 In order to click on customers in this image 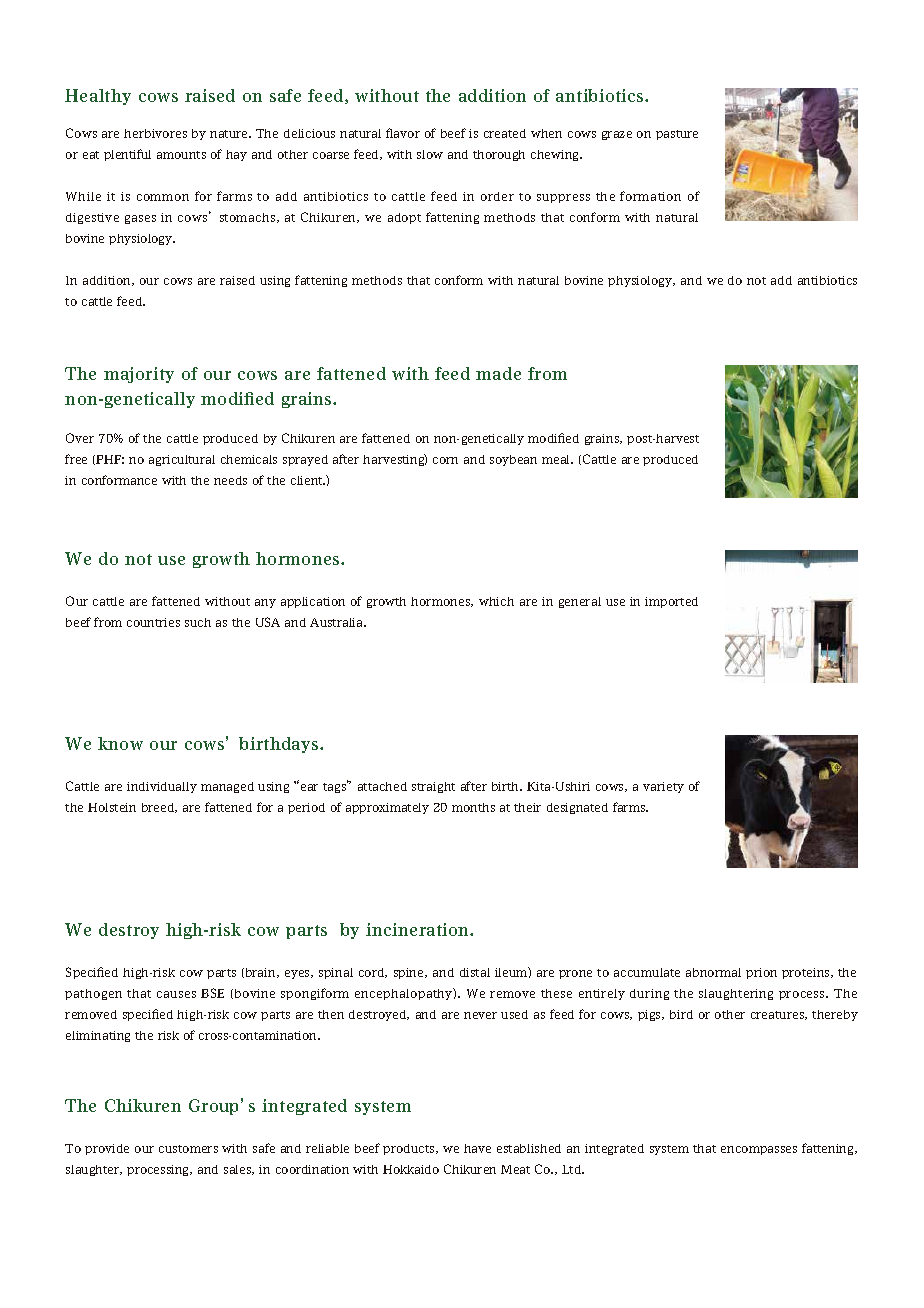, I will do `click(188, 1149)`.
